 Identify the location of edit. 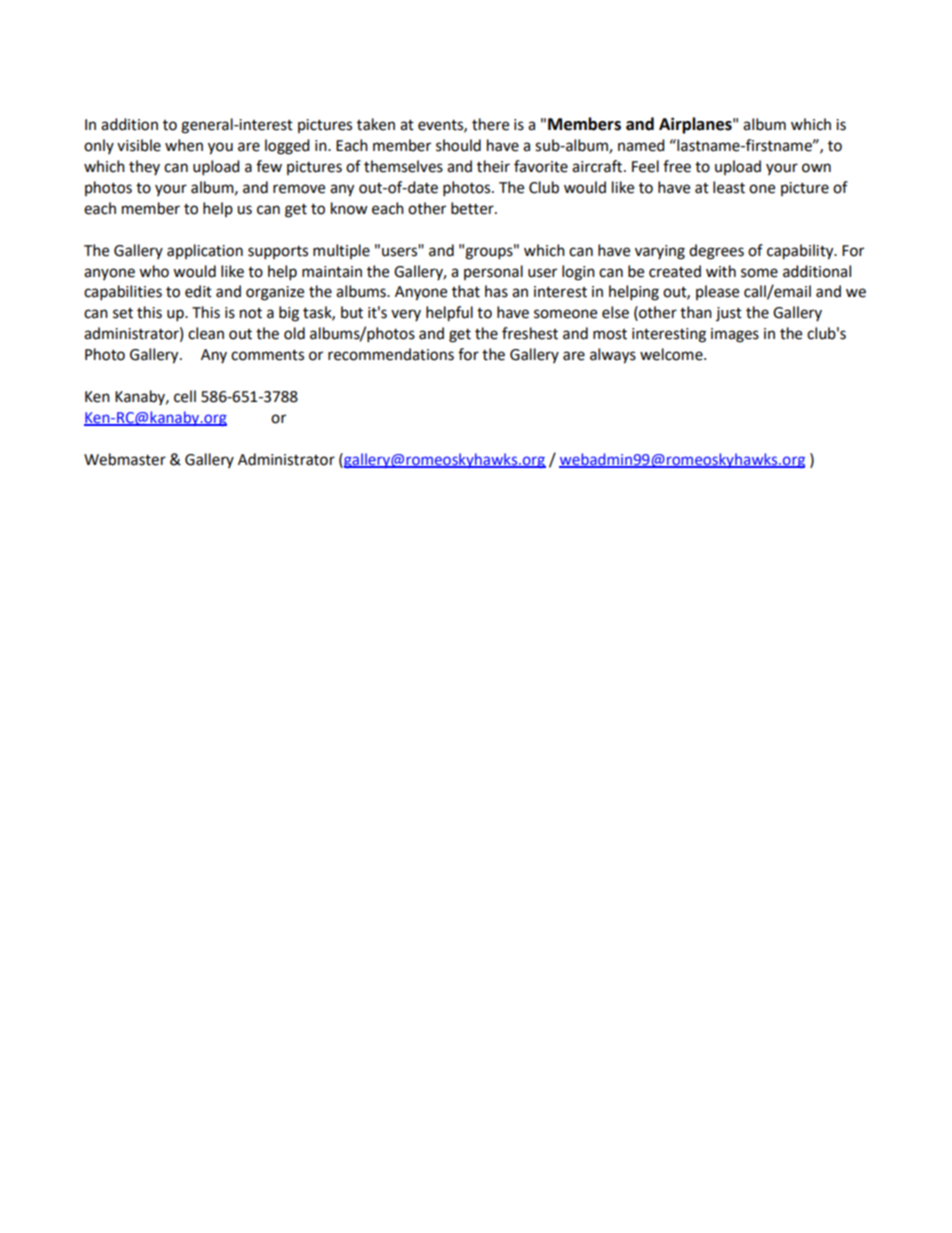
(198, 291).
